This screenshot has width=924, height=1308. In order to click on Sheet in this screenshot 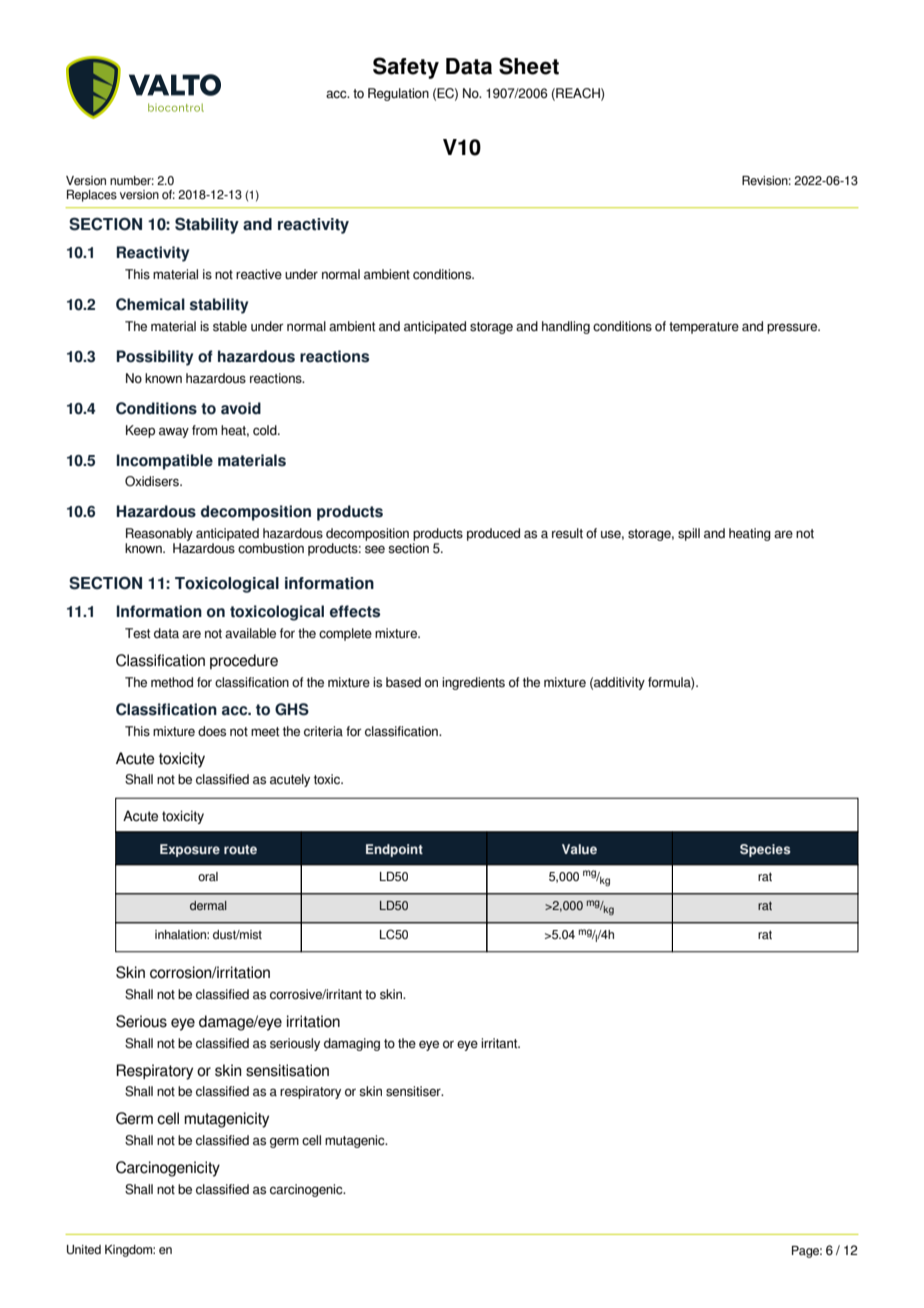, I will do `click(529, 66)`.
